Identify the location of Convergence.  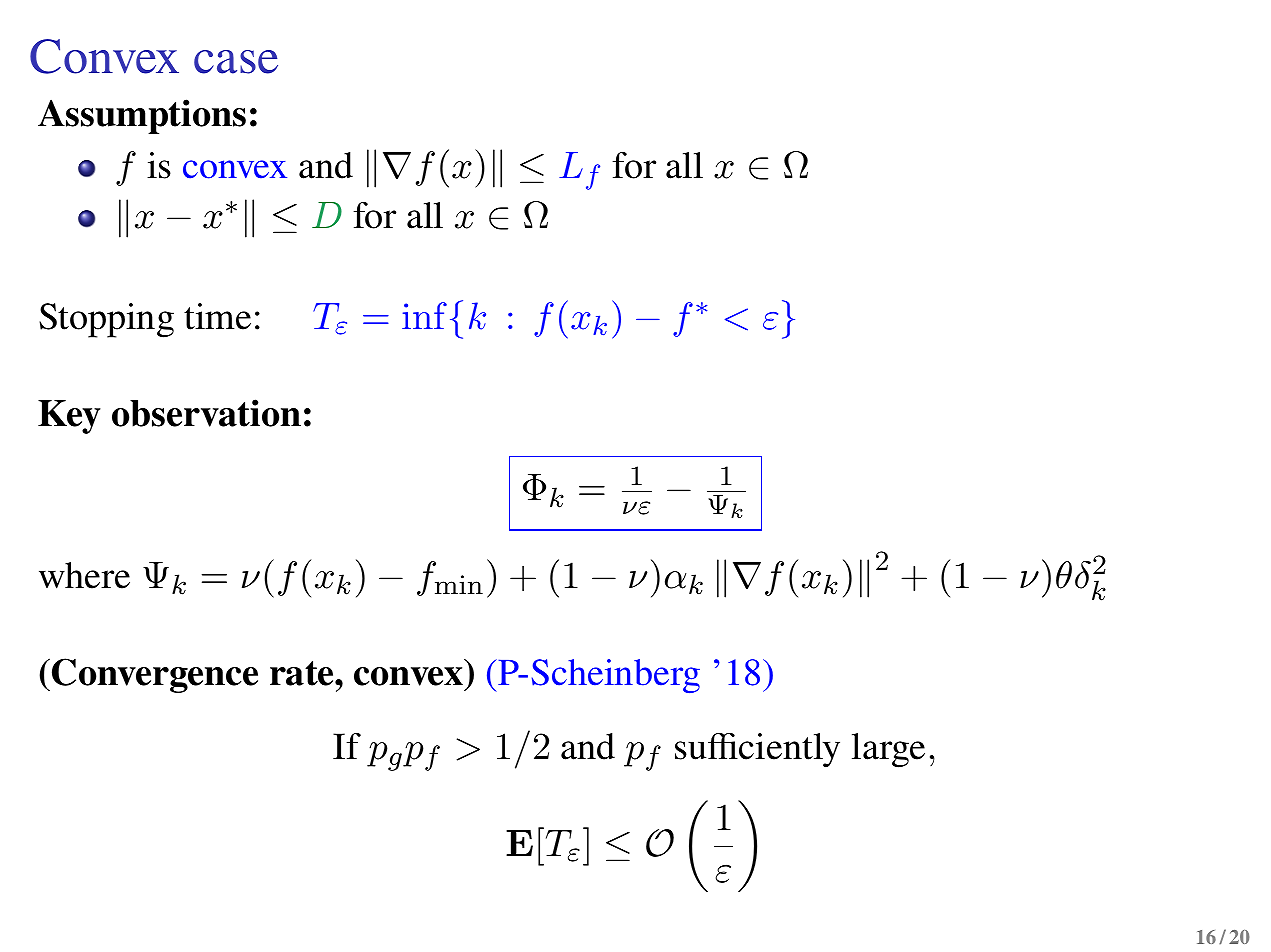
(155, 675).
